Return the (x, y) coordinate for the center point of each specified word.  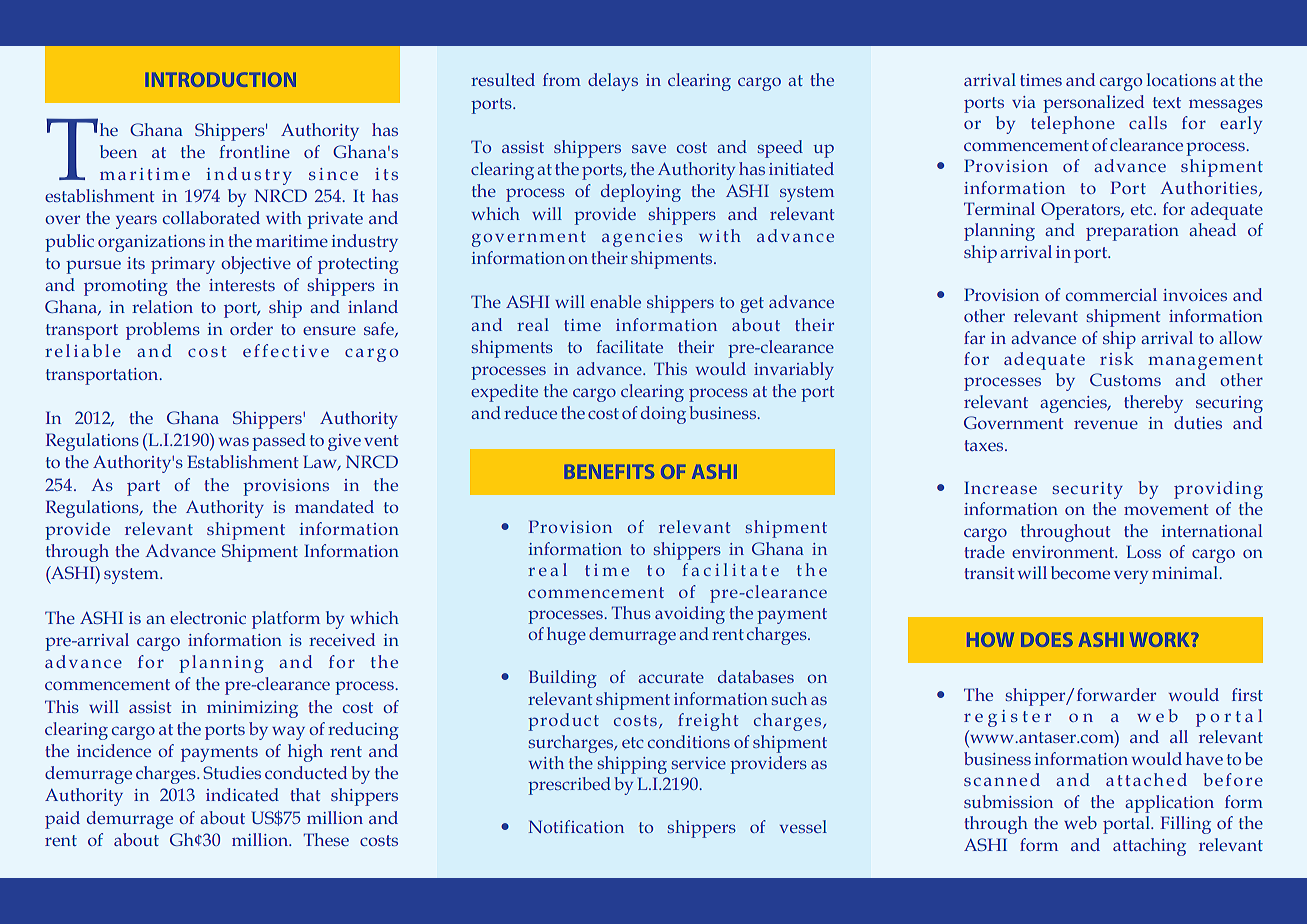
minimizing (252, 709)
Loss (1144, 551)
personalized (1093, 104)
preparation (1132, 232)
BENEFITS (610, 471)
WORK (1161, 639)
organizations (151, 243)
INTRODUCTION (221, 79)
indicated (242, 794)
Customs (1125, 379)
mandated (334, 506)
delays (613, 82)
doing (663, 415)
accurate (671, 677)
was (234, 441)
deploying (641, 193)
